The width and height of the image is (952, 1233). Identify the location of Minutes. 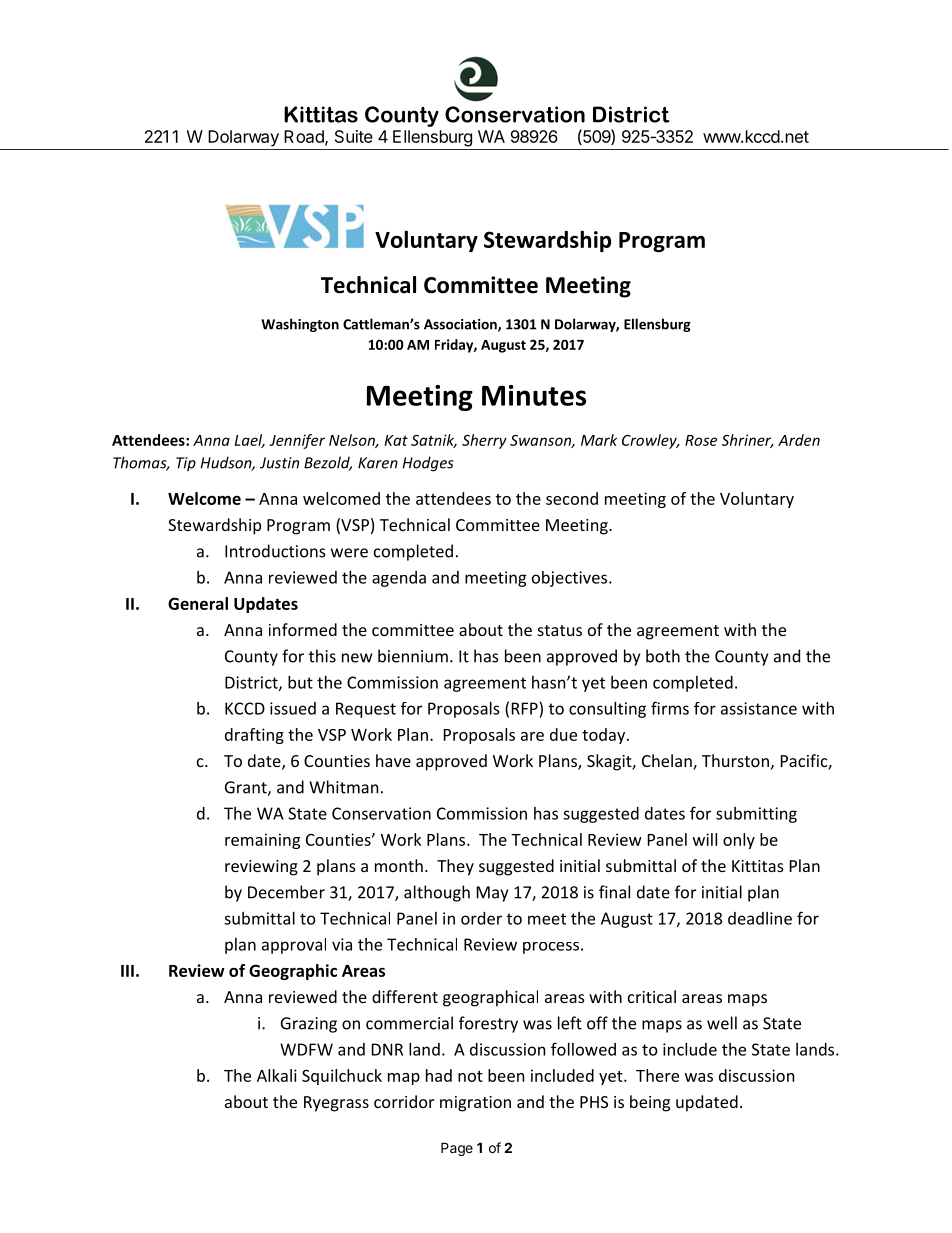
(534, 395).
